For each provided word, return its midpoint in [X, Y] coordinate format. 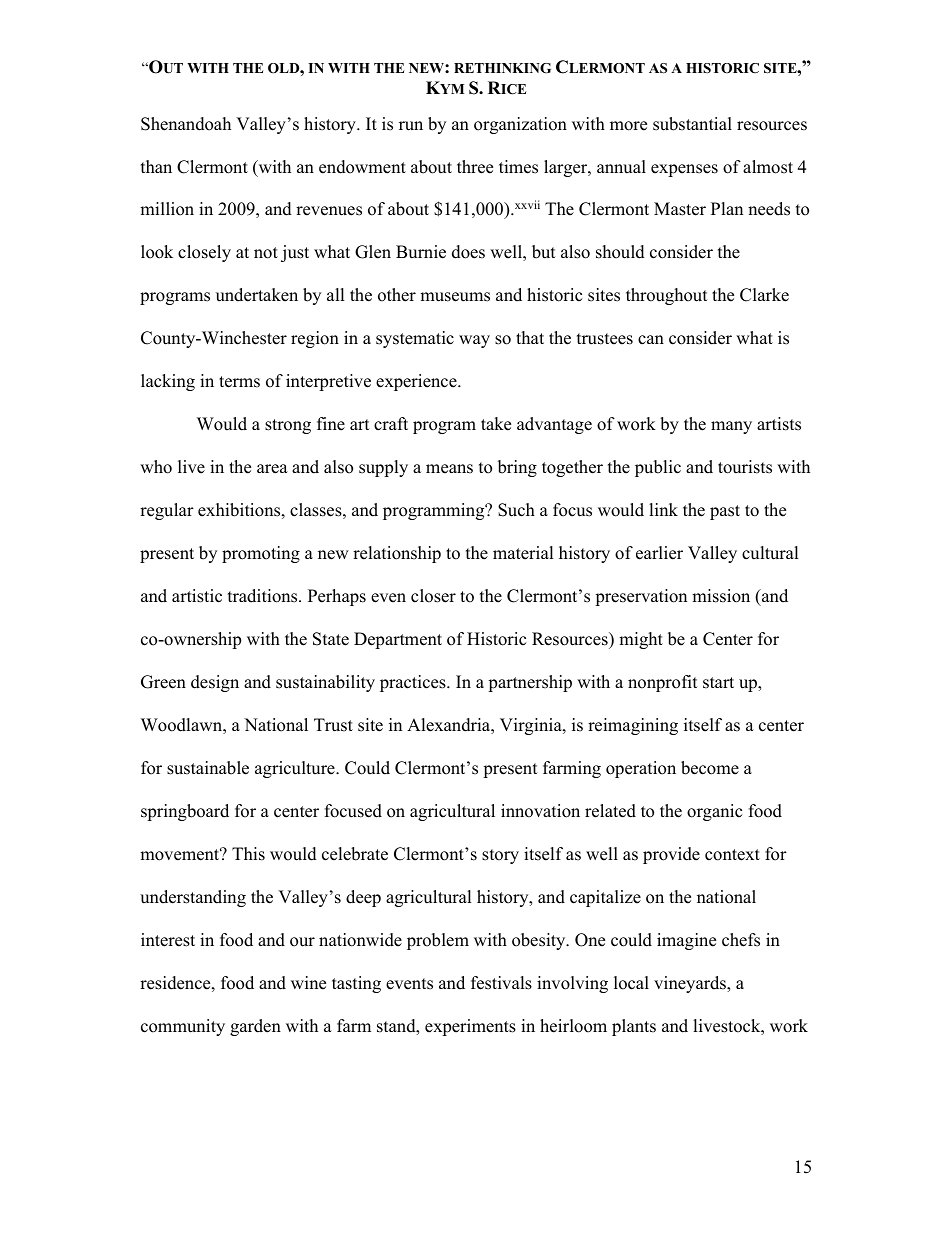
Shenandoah [186, 124]
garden [255, 1027]
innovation [540, 811]
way [474, 341]
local [631, 983]
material [523, 553]
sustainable [208, 768]
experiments [470, 1027]
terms [239, 382]
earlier [659, 553]
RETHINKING [502, 68]
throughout [667, 296]
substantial [692, 124]
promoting [261, 554]
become [710, 768]
